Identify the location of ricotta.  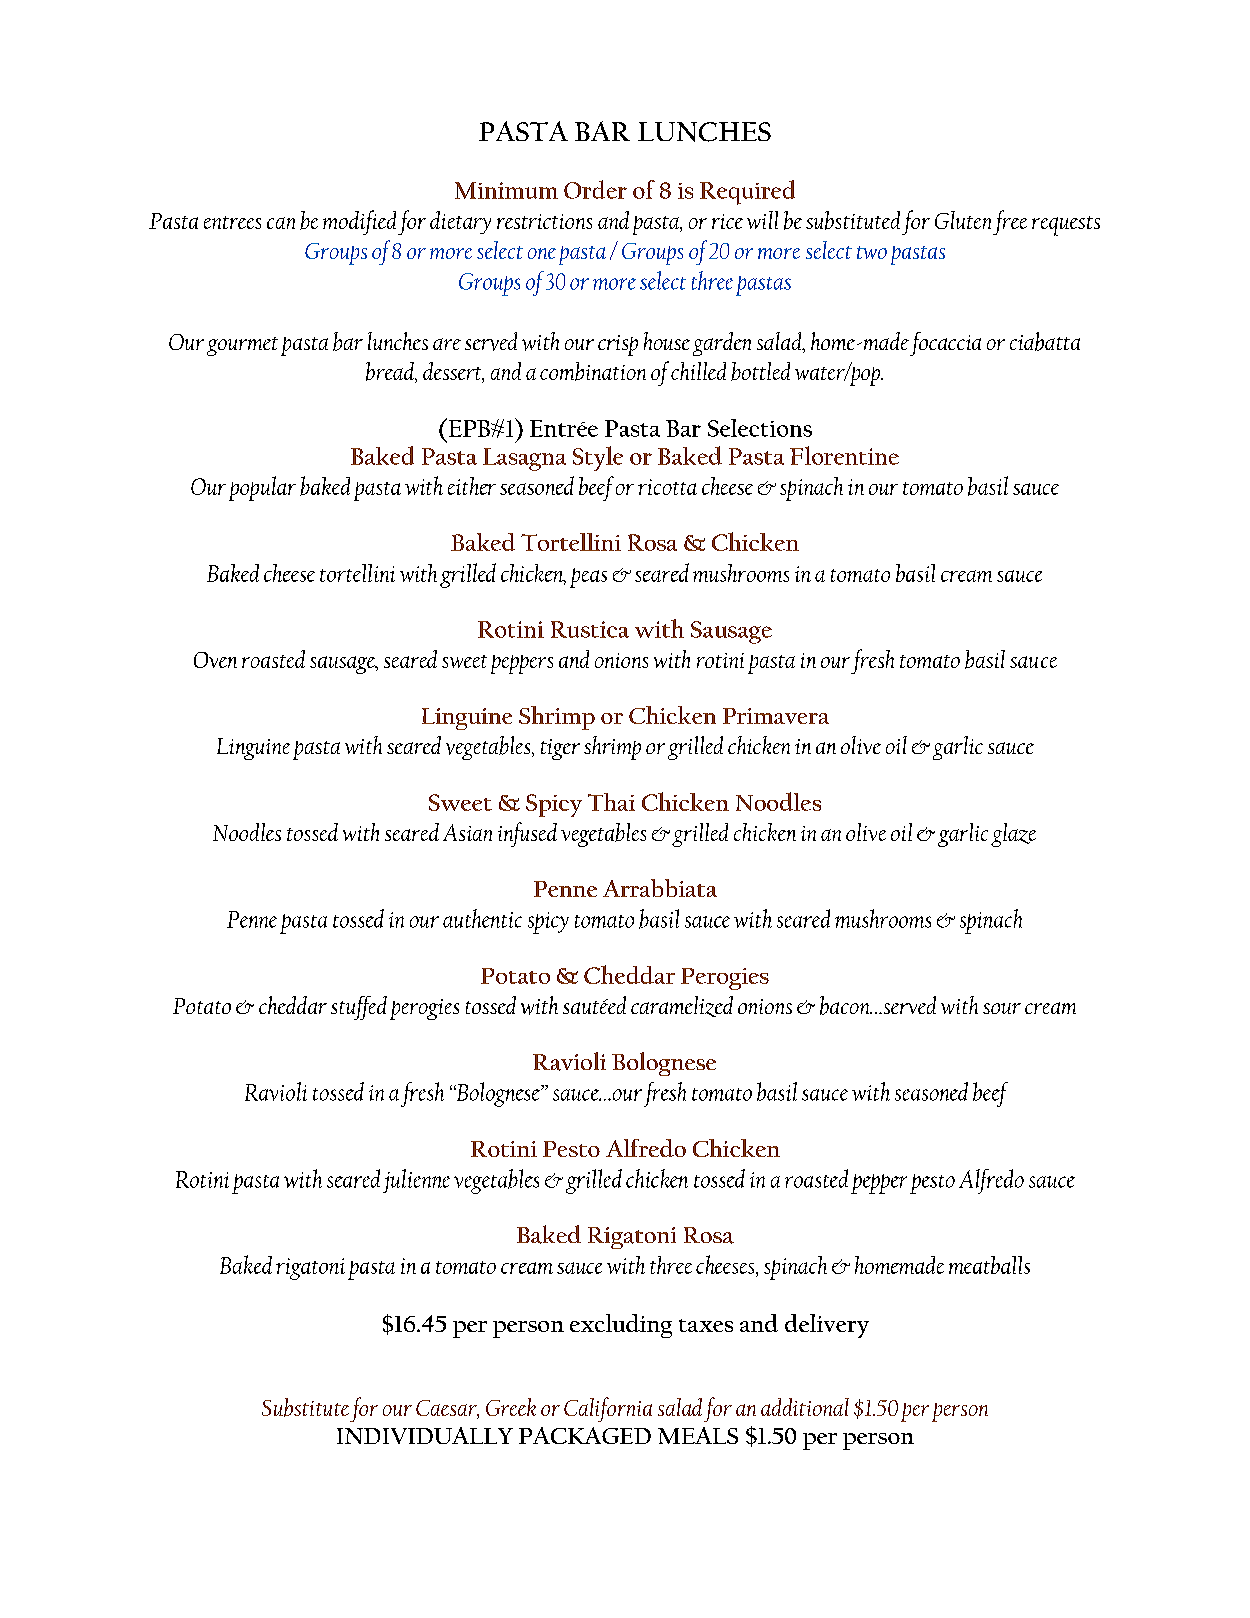
(667, 487).
